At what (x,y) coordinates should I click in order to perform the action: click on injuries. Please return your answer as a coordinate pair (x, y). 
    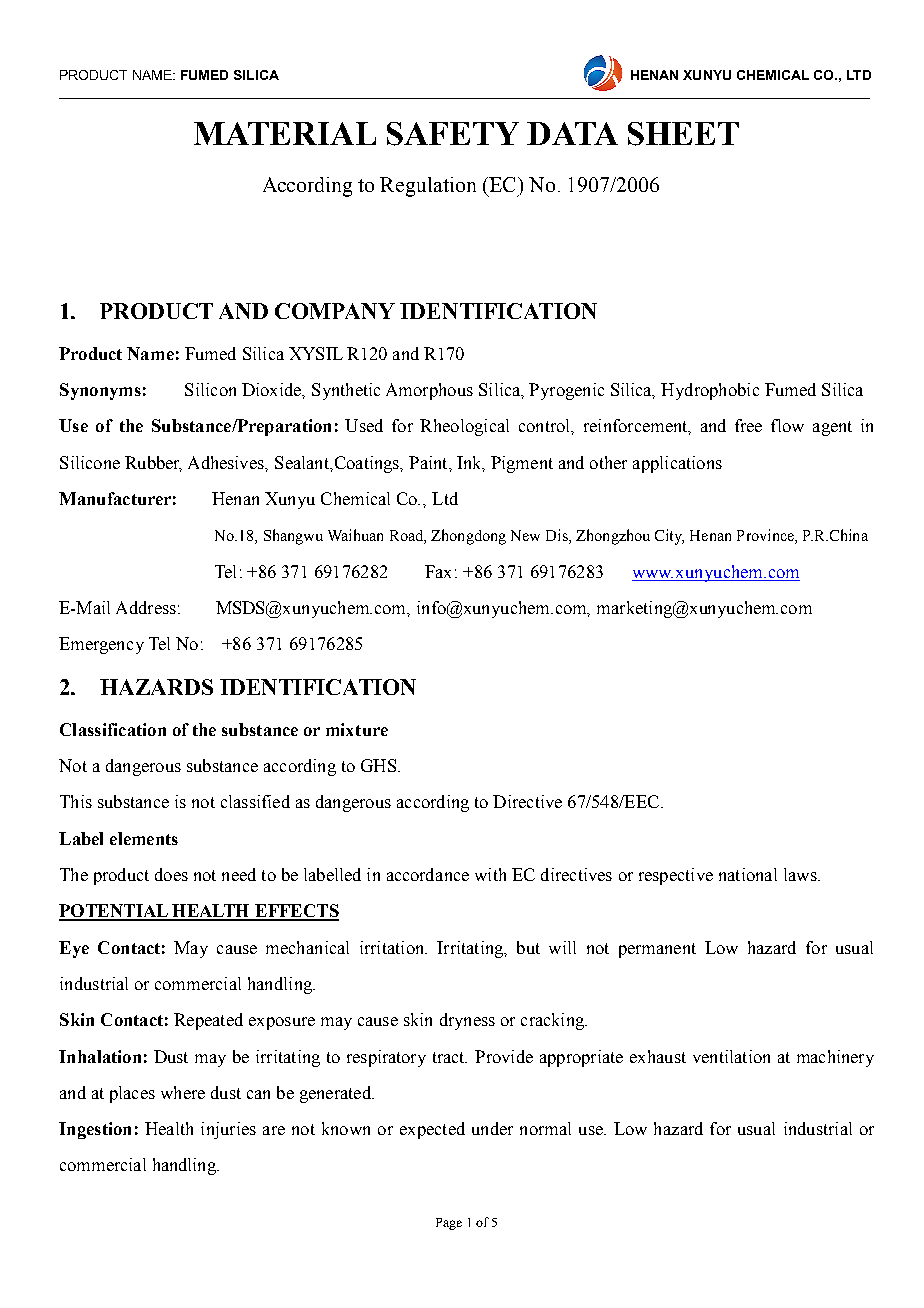
    Looking at the image, I should click on (228, 1130).
